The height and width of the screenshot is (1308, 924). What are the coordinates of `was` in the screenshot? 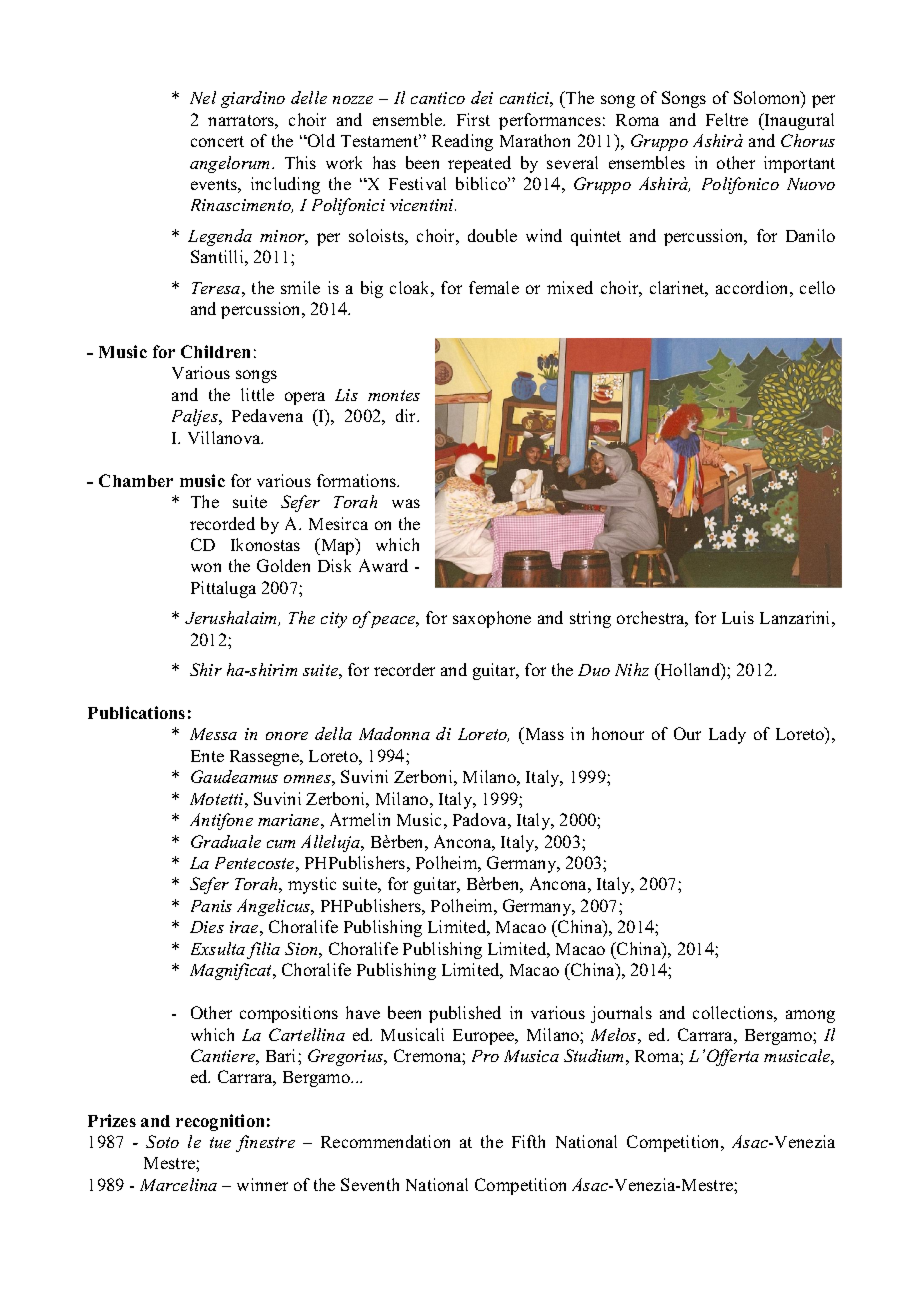 It's located at (406, 503).
